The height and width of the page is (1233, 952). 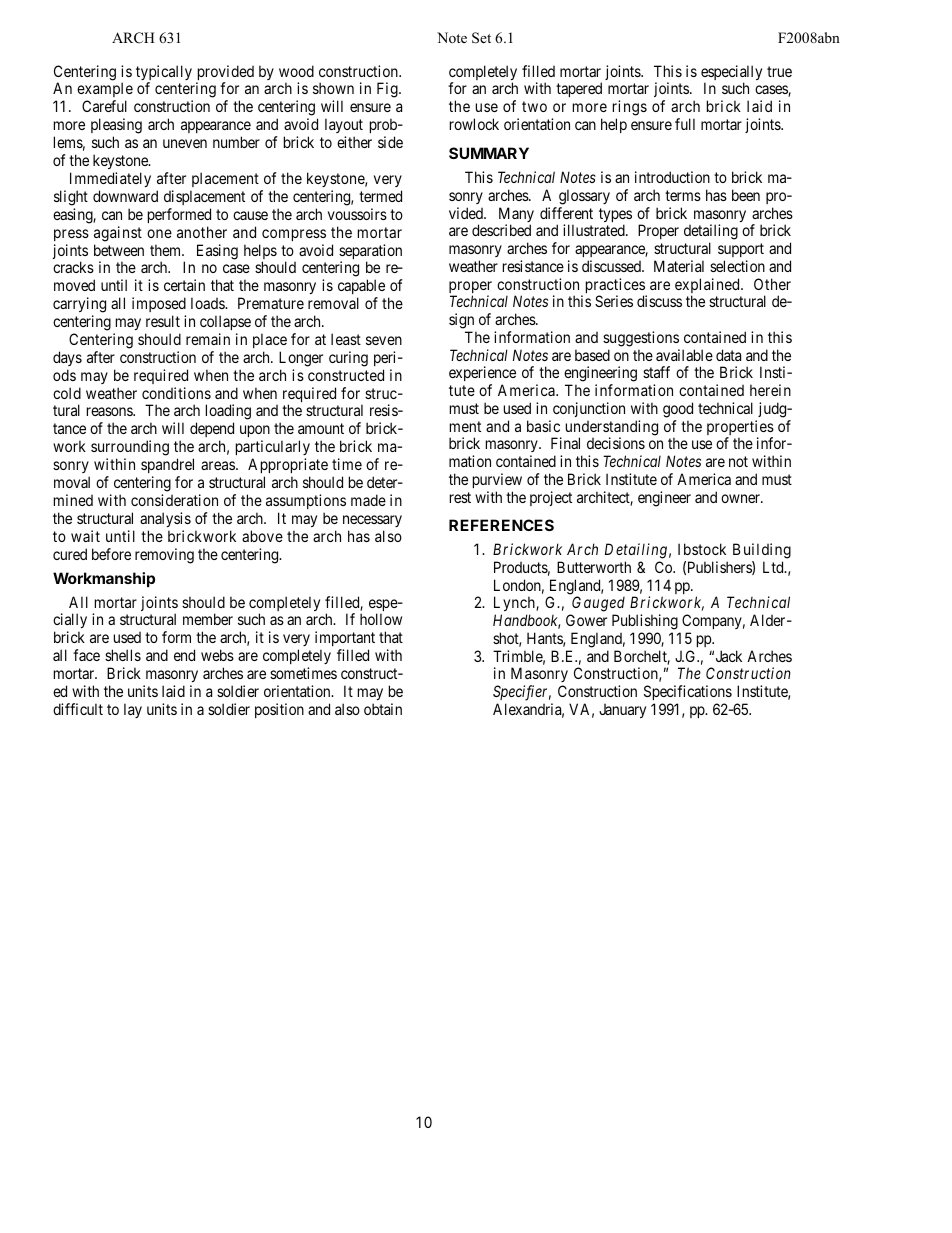 I want to click on true, so click(x=779, y=71).
